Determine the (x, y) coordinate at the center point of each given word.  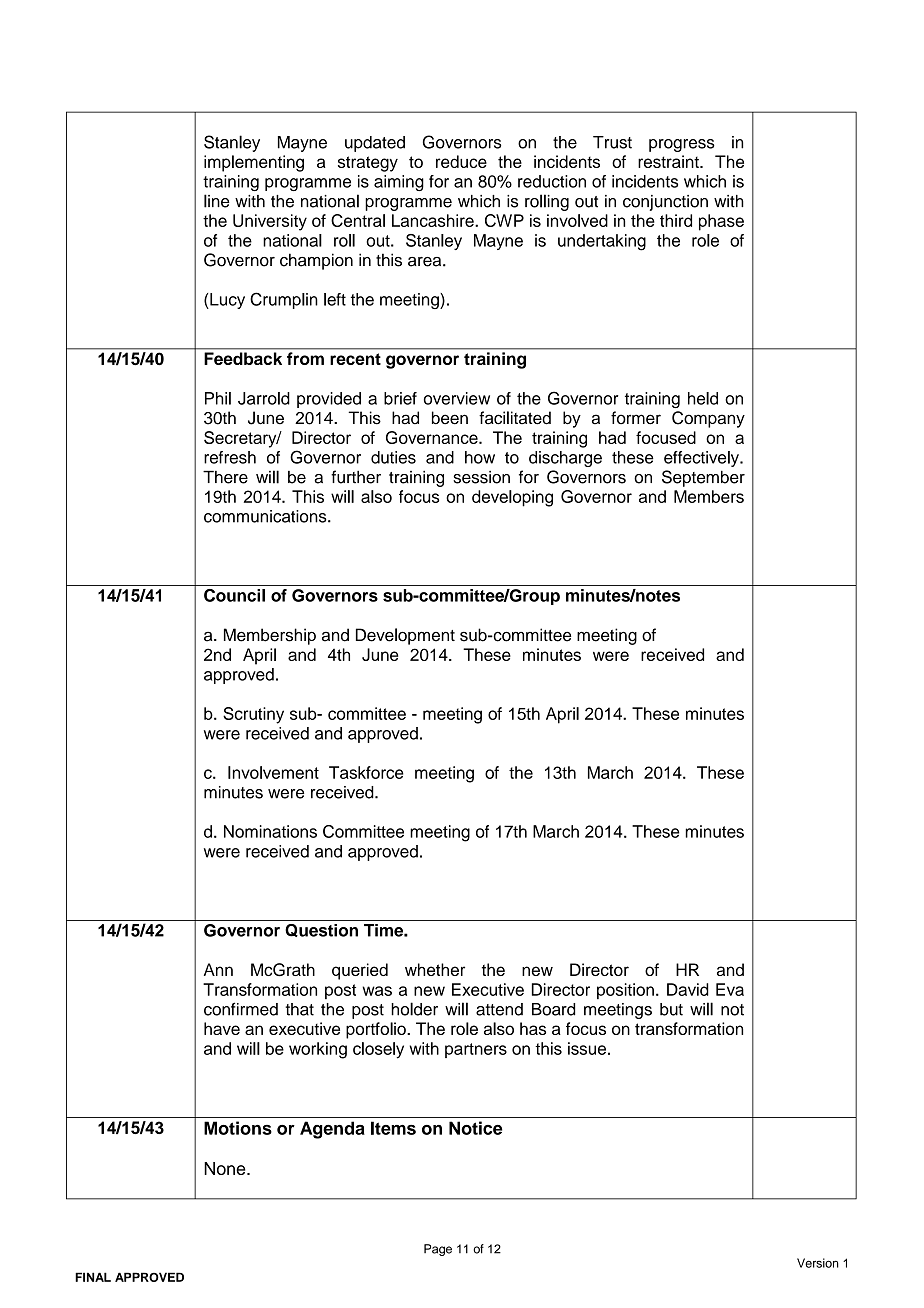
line (217, 201)
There (225, 477)
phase (721, 222)
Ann (218, 969)
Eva (730, 989)
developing (512, 498)
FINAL (93, 1277)
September (703, 478)
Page (438, 1250)
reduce (461, 161)
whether (435, 969)
